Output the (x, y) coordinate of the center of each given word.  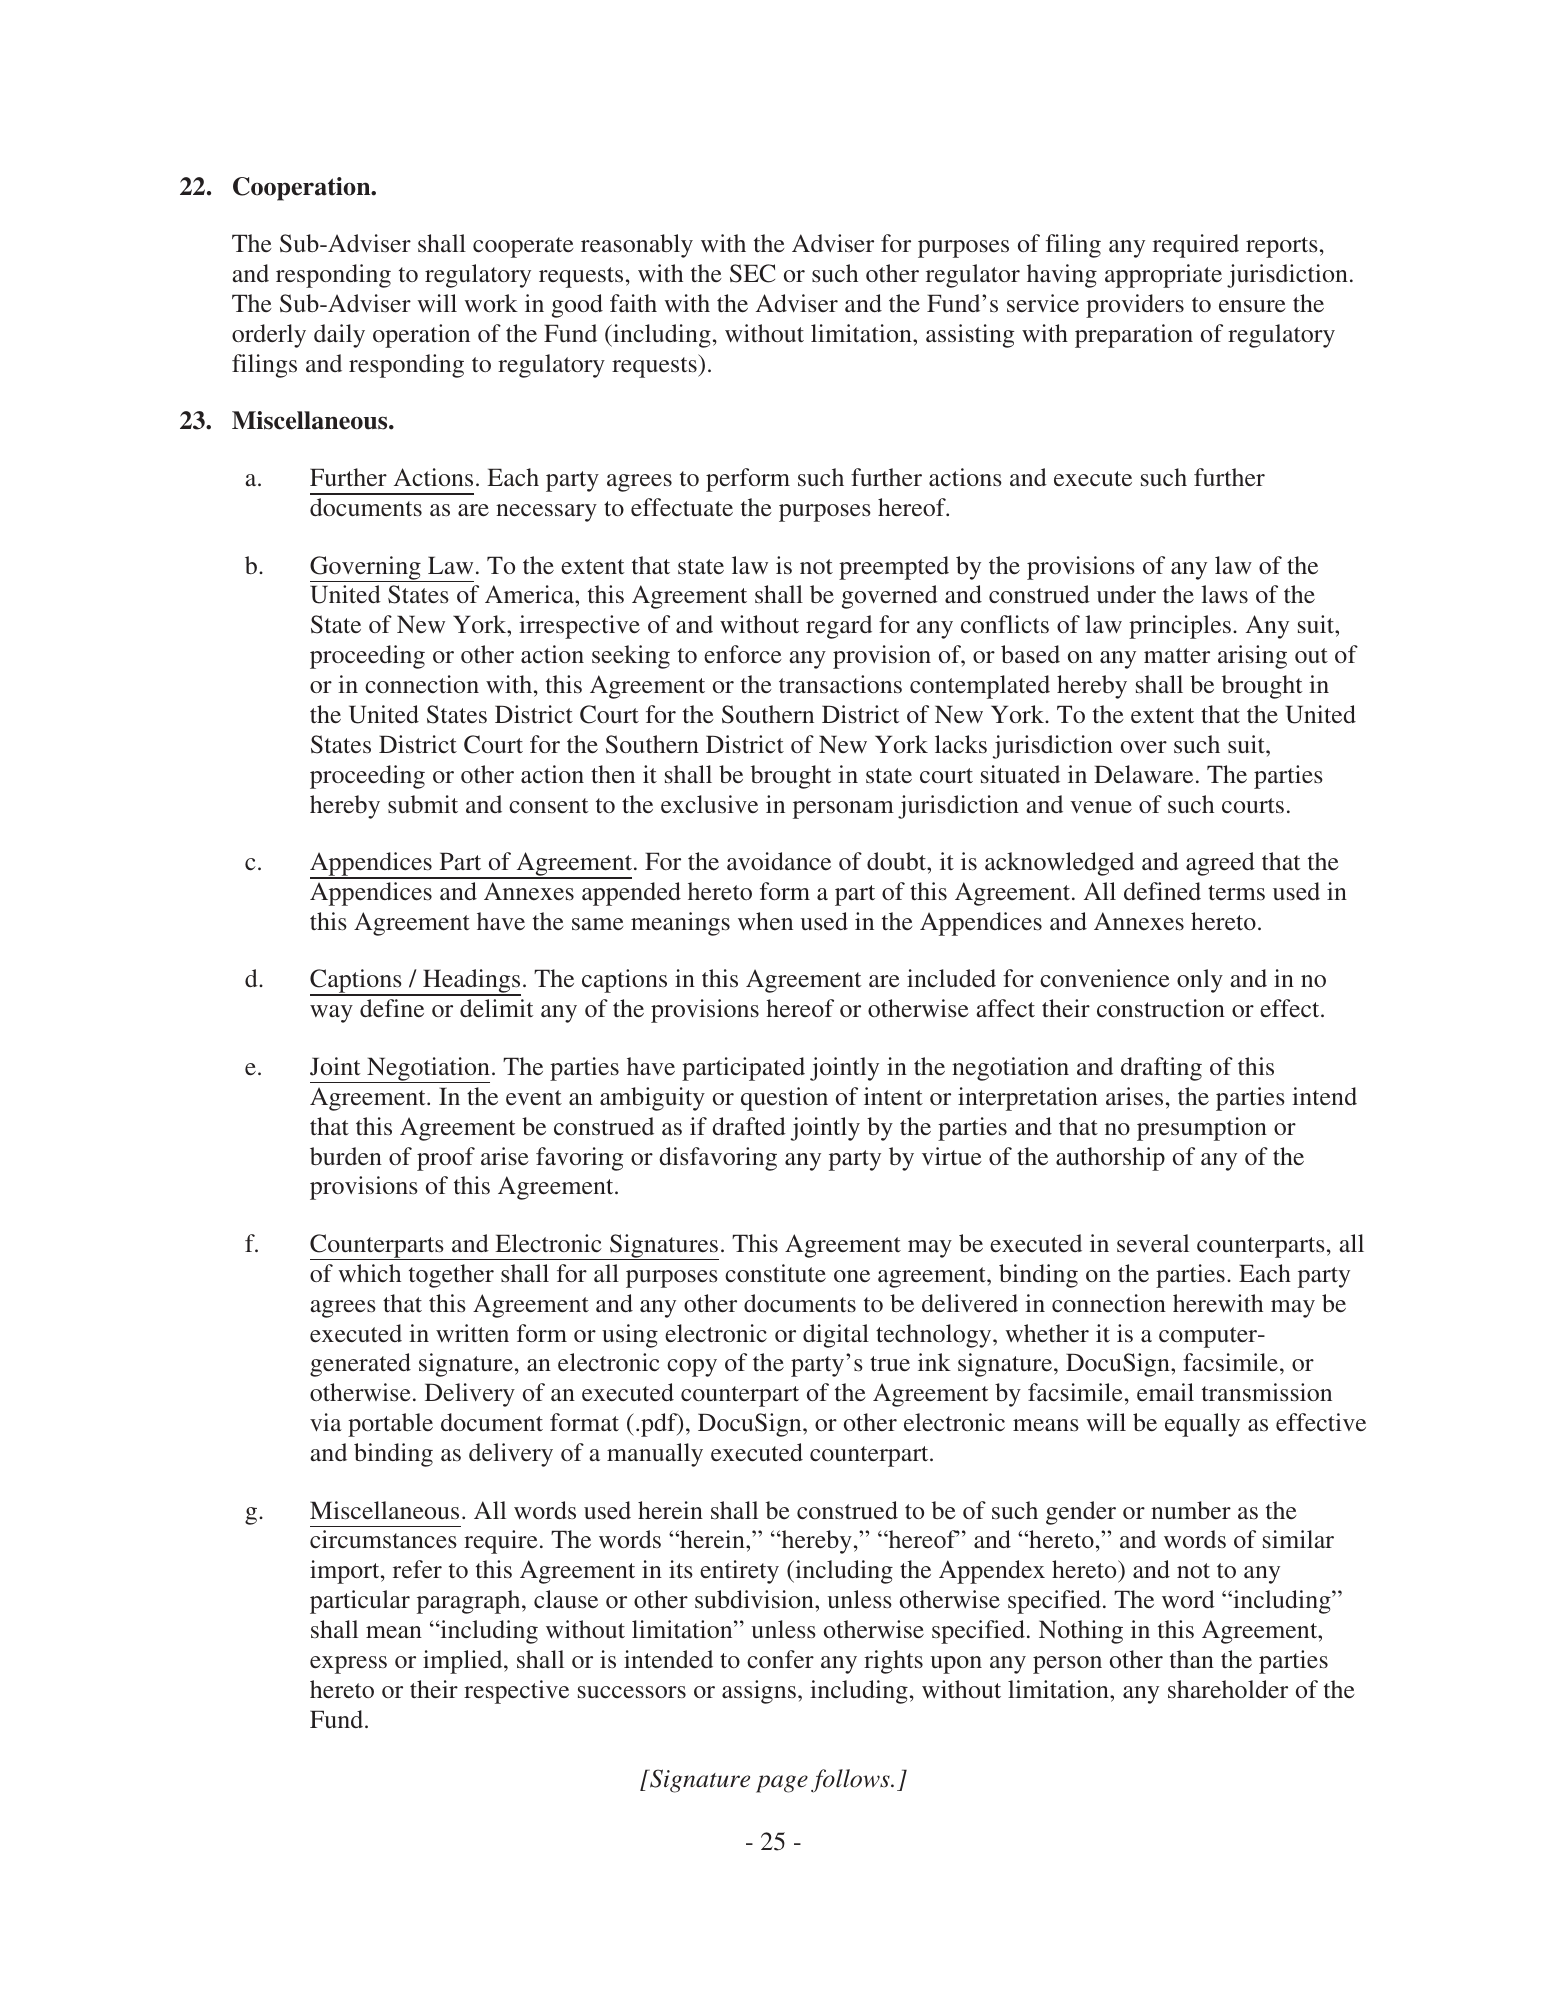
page (782, 1784)
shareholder (1228, 1689)
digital (836, 1336)
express (348, 1665)
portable (390, 1425)
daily (339, 336)
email (1165, 1392)
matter (1177, 656)
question (784, 1099)
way (331, 1014)
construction (1161, 1008)
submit (423, 804)
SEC (752, 273)
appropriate (1163, 276)
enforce (743, 654)
